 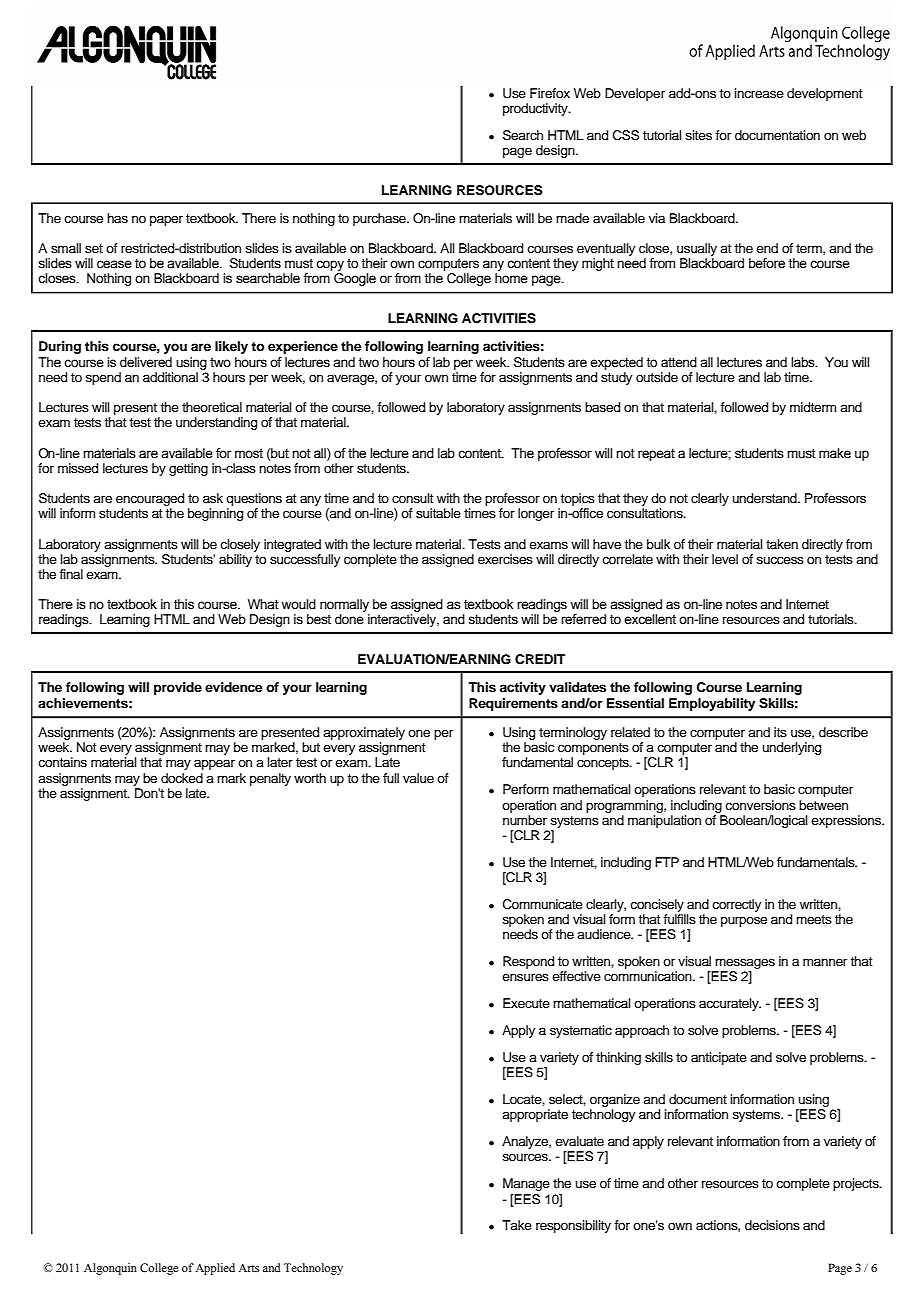 What do you see at coordinates (536, 109) in the screenshot?
I see `productivity` at bounding box center [536, 109].
